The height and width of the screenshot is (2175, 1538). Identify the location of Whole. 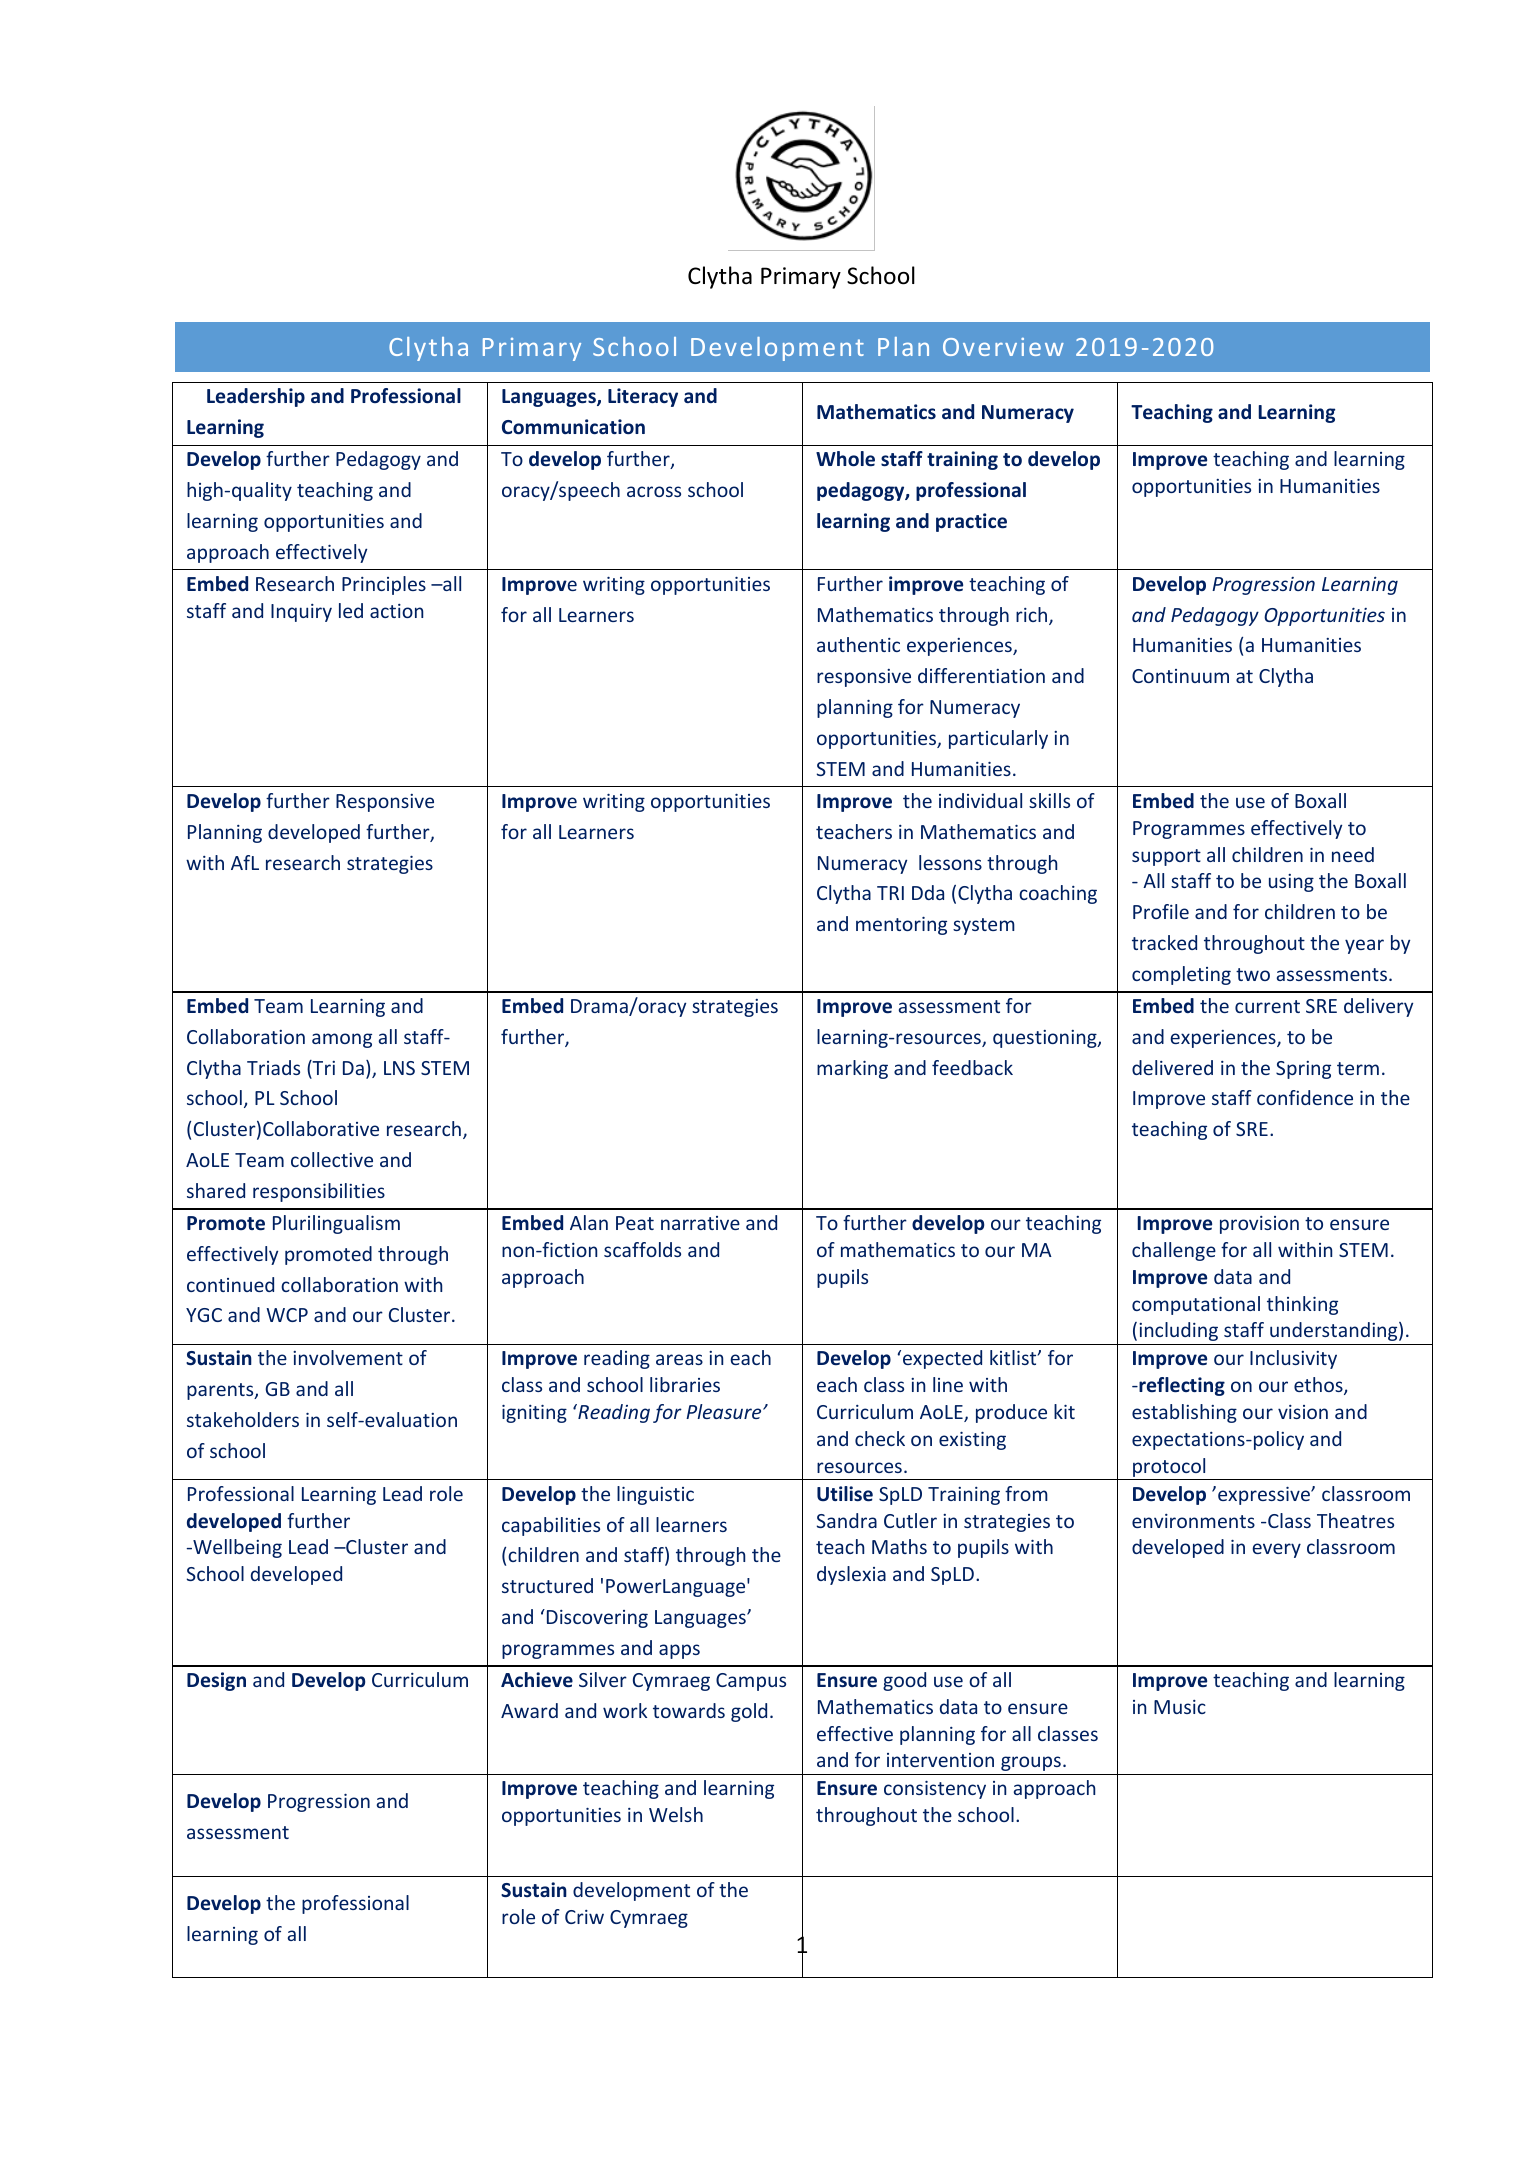
(845, 459).
